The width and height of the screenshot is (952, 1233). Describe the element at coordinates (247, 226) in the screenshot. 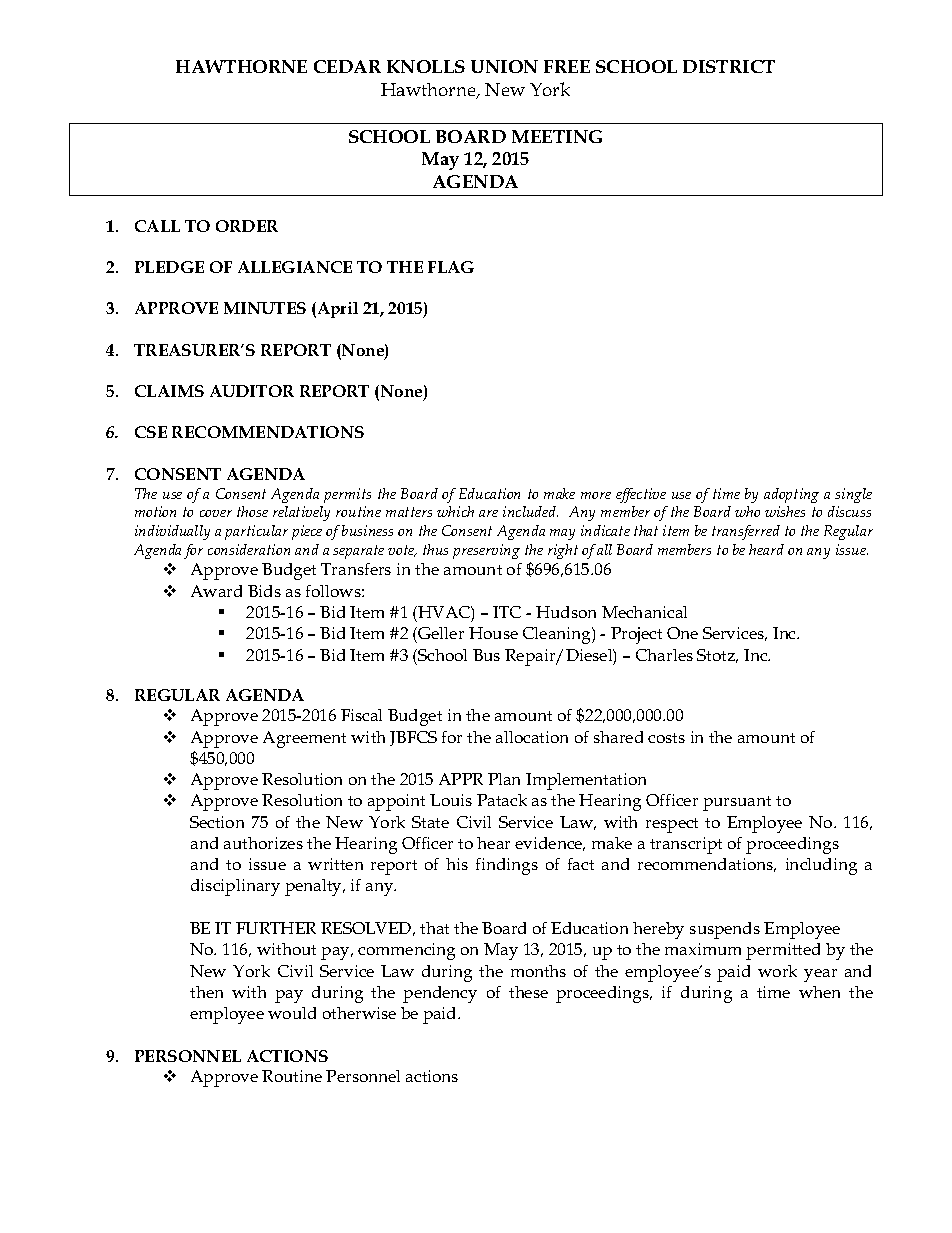

I see `ORDER` at that location.
